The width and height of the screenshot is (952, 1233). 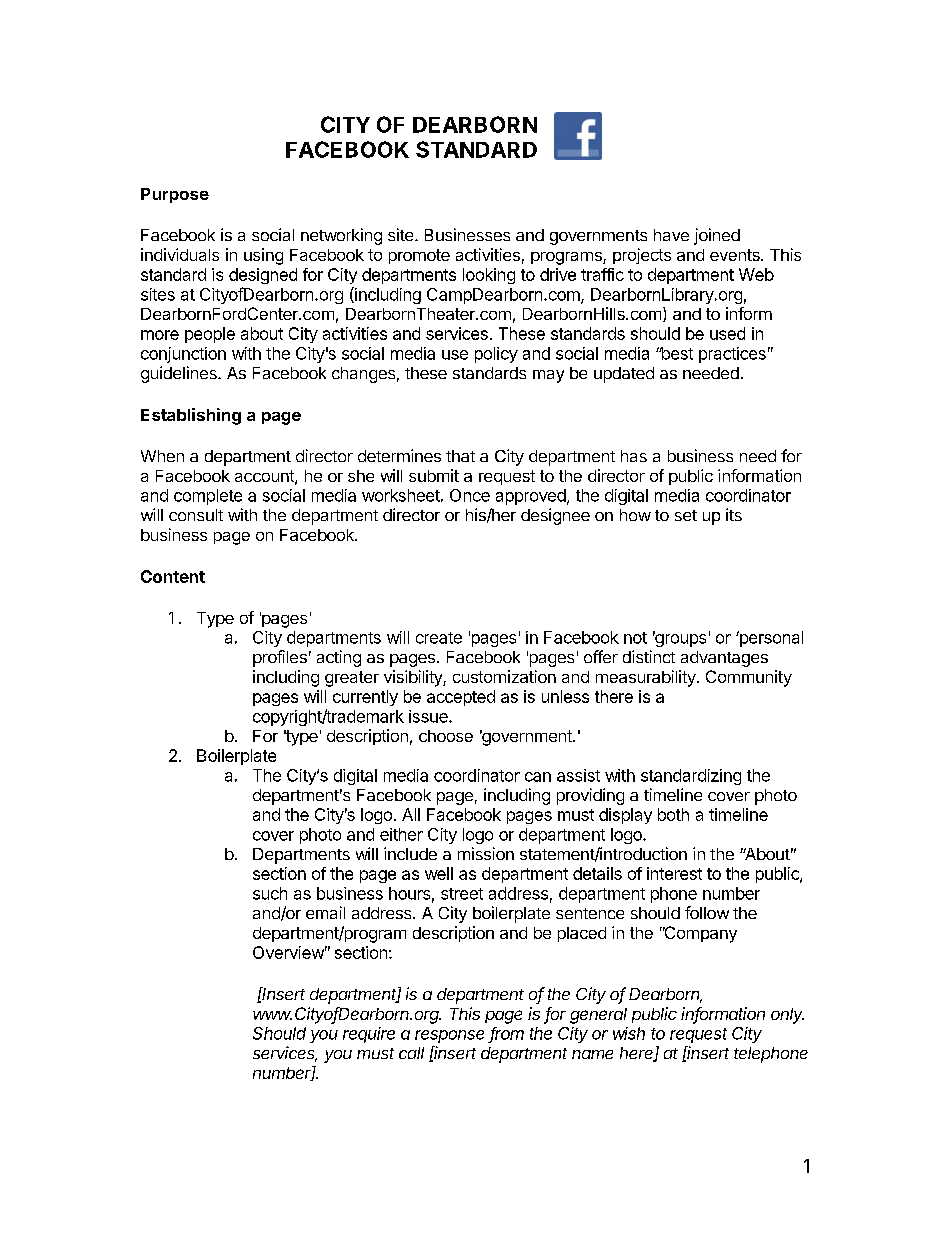 What do you see at coordinates (717, 236) in the screenshot?
I see `joined` at bounding box center [717, 236].
